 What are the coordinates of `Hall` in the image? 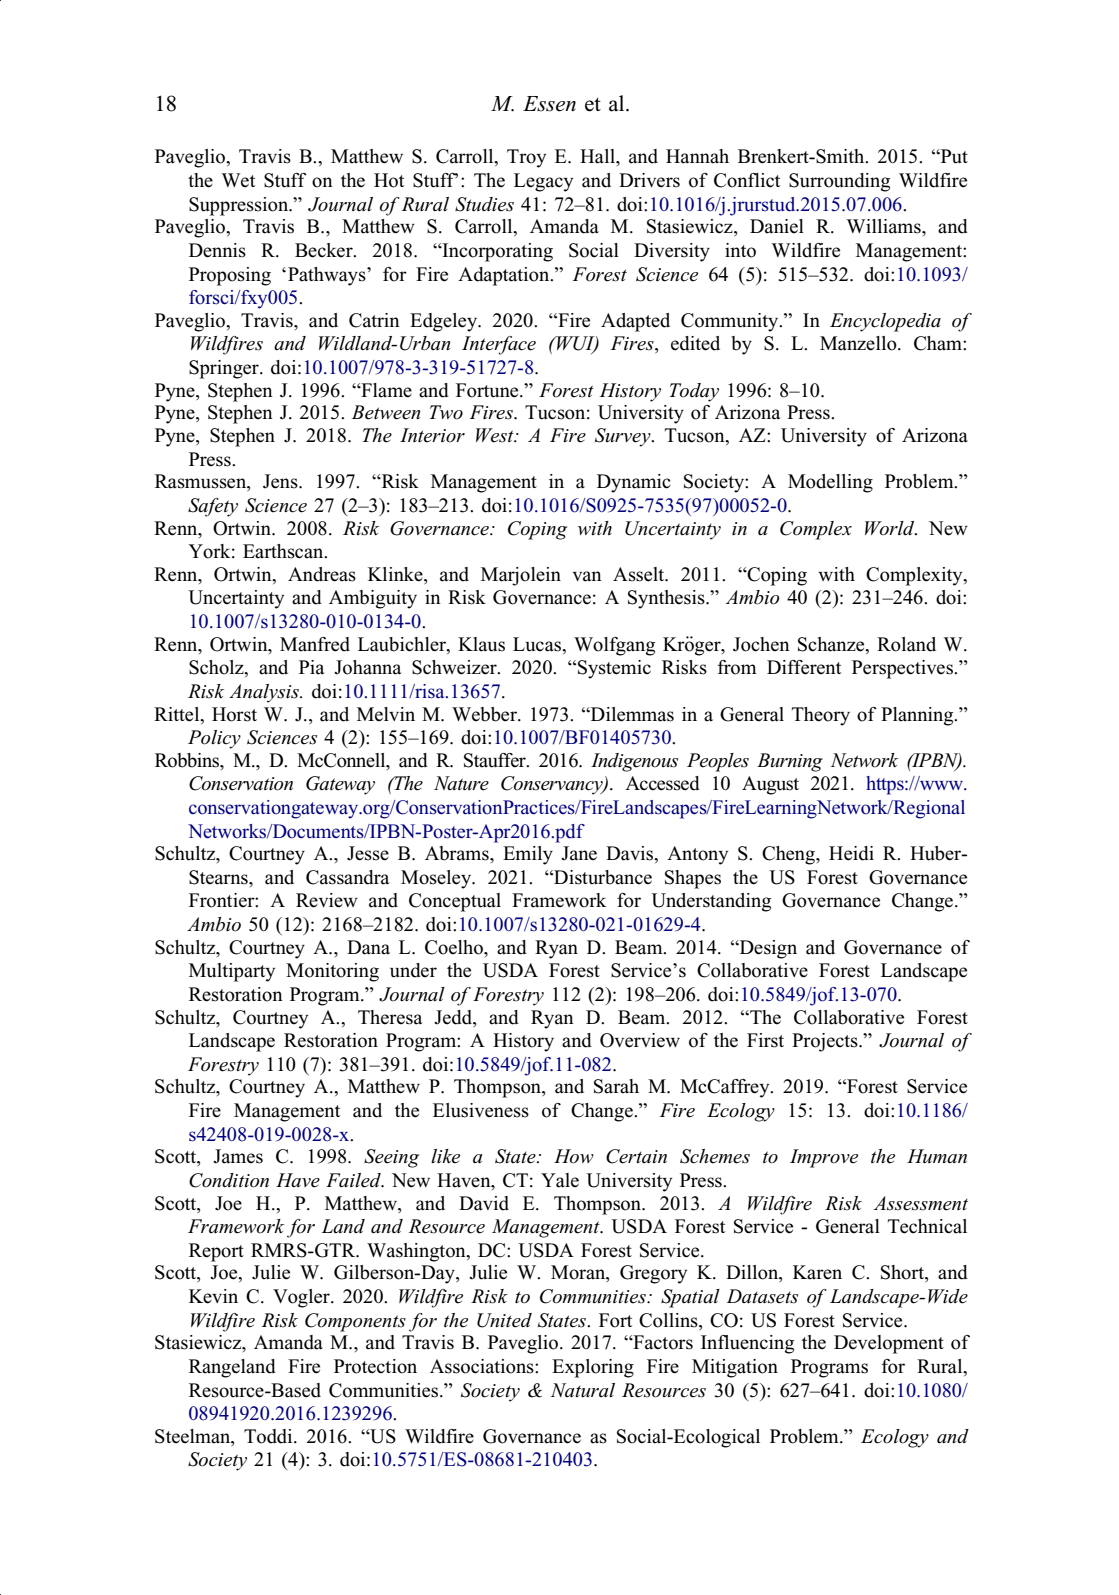 It's located at (598, 156).
